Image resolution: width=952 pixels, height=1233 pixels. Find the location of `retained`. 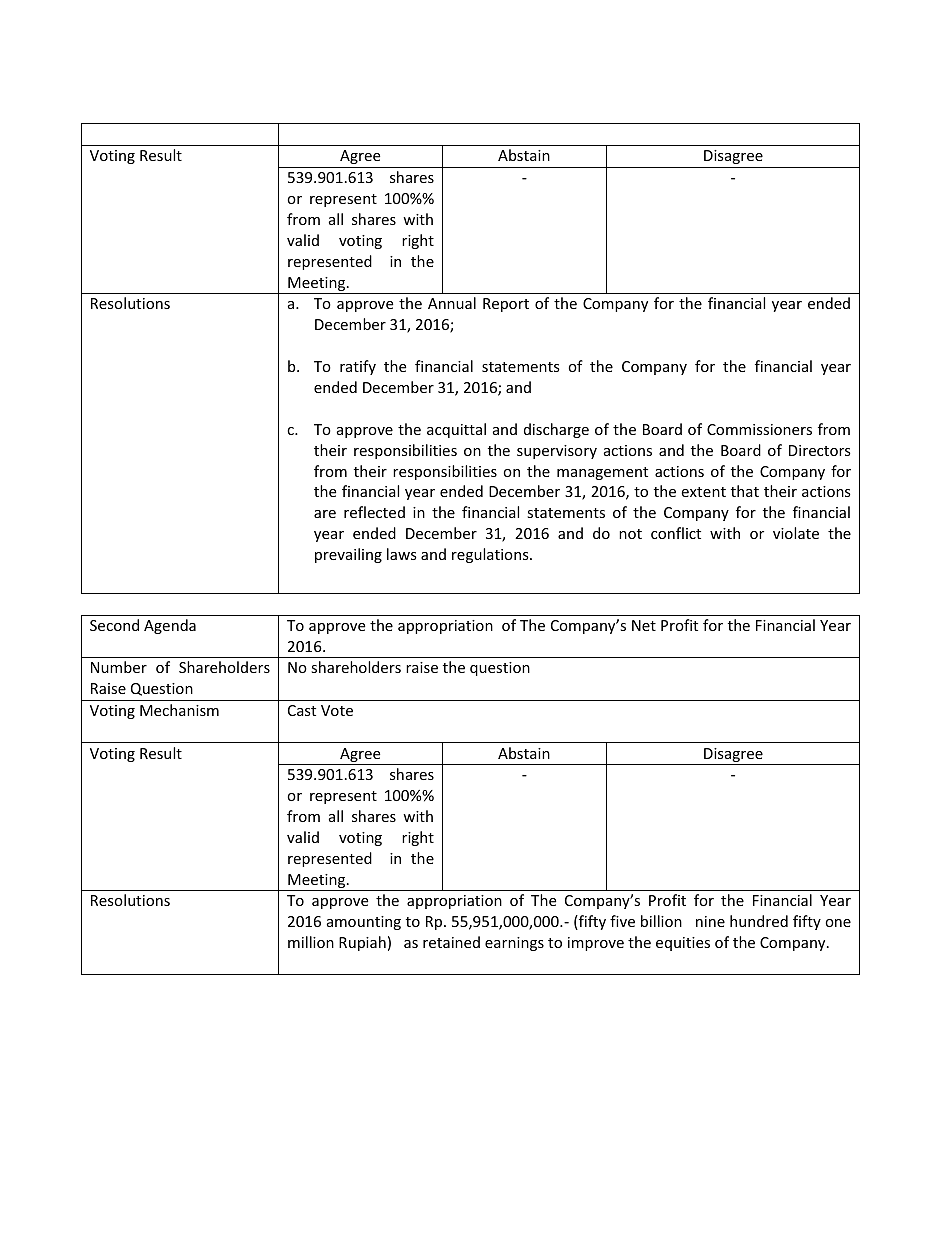

retained is located at coordinates (451, 942).
